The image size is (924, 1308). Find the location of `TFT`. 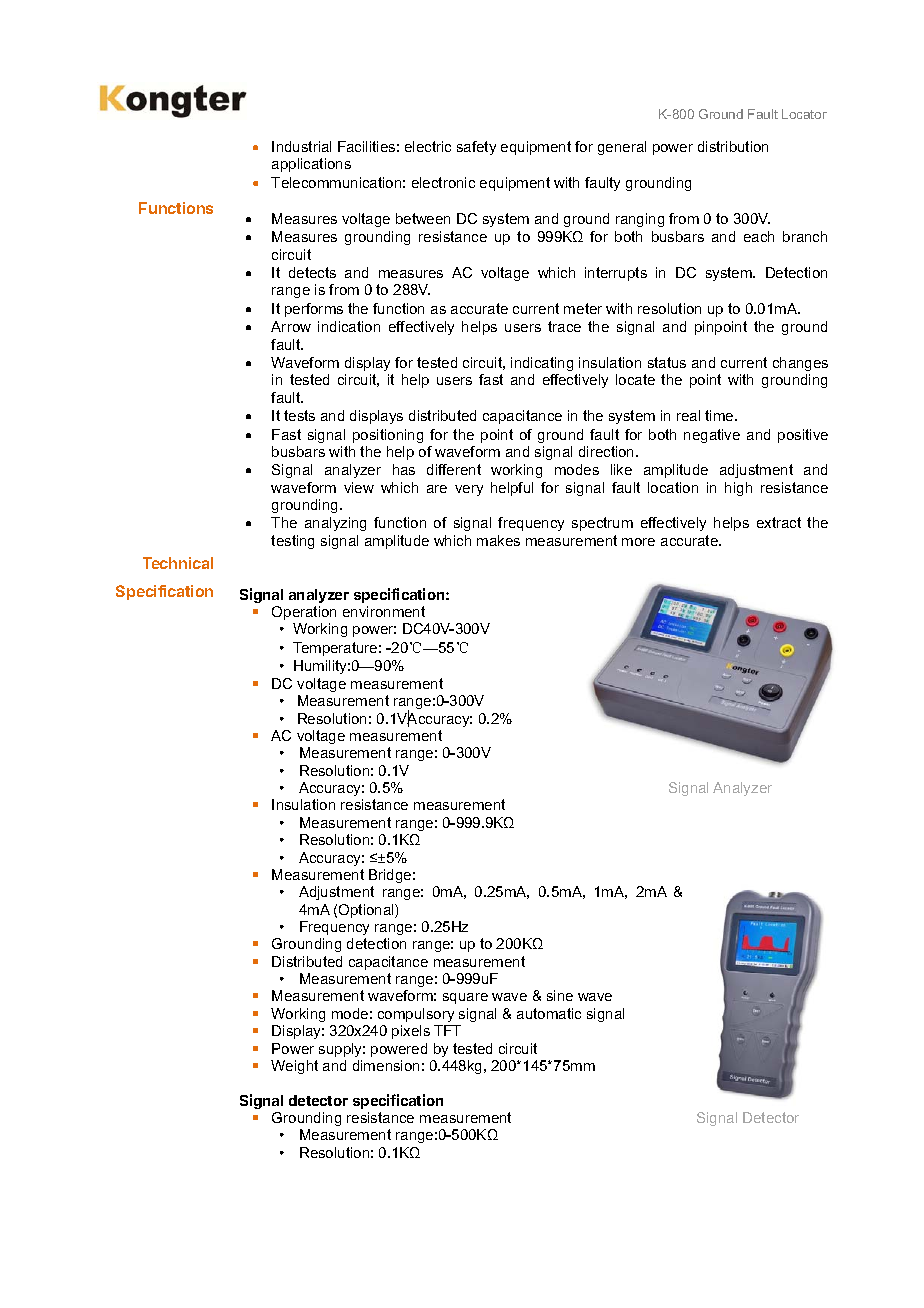

TFT is located at coordinates (447, 1030).
